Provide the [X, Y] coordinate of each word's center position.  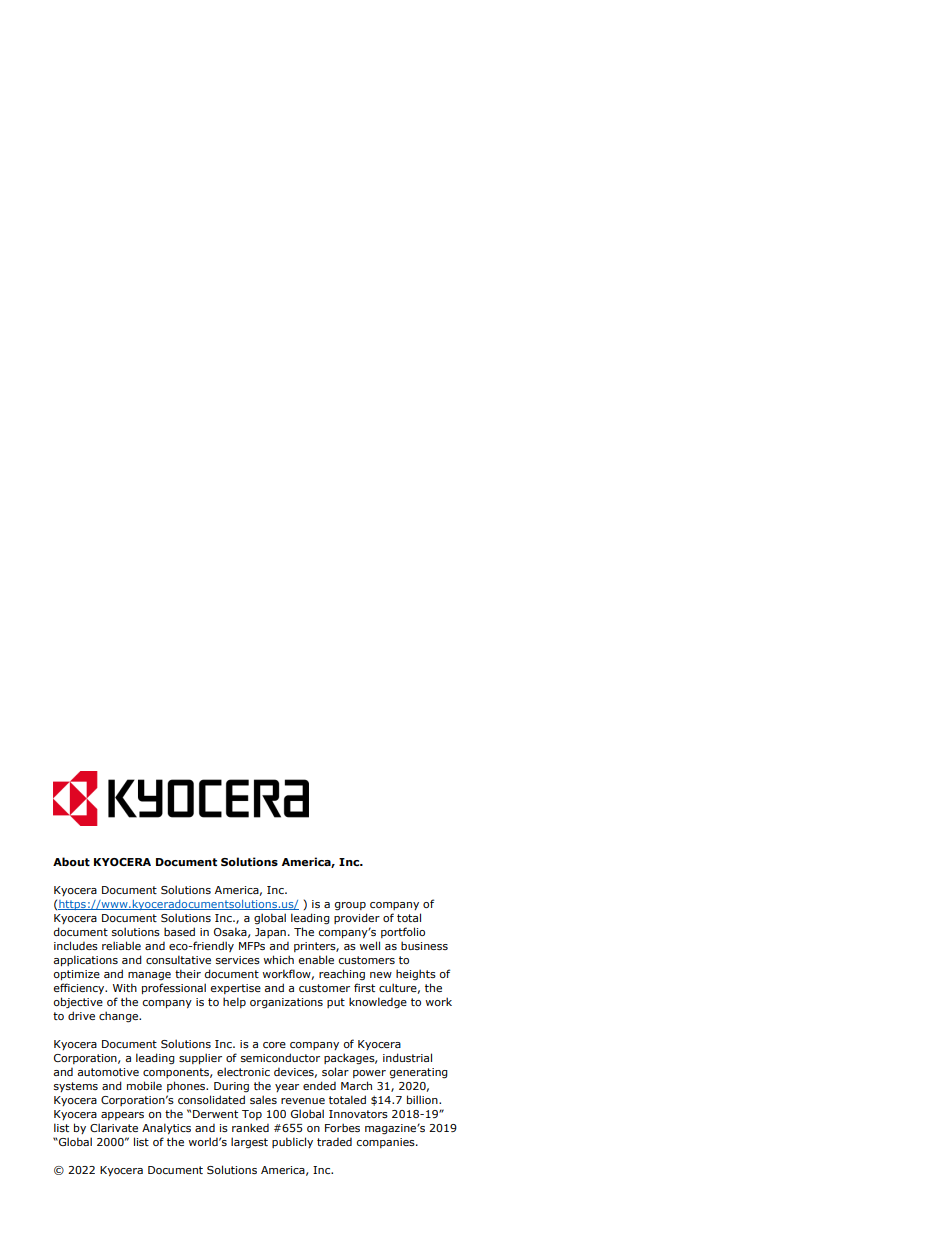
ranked [250, 1127]
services [238, 960]
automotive [108, 1072]
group [350, 906]
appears [122, 1116]
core [274, 1045]
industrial [407, 1057]
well [370, 945]
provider [357, 918]
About [71, 861]
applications [85, 960]
